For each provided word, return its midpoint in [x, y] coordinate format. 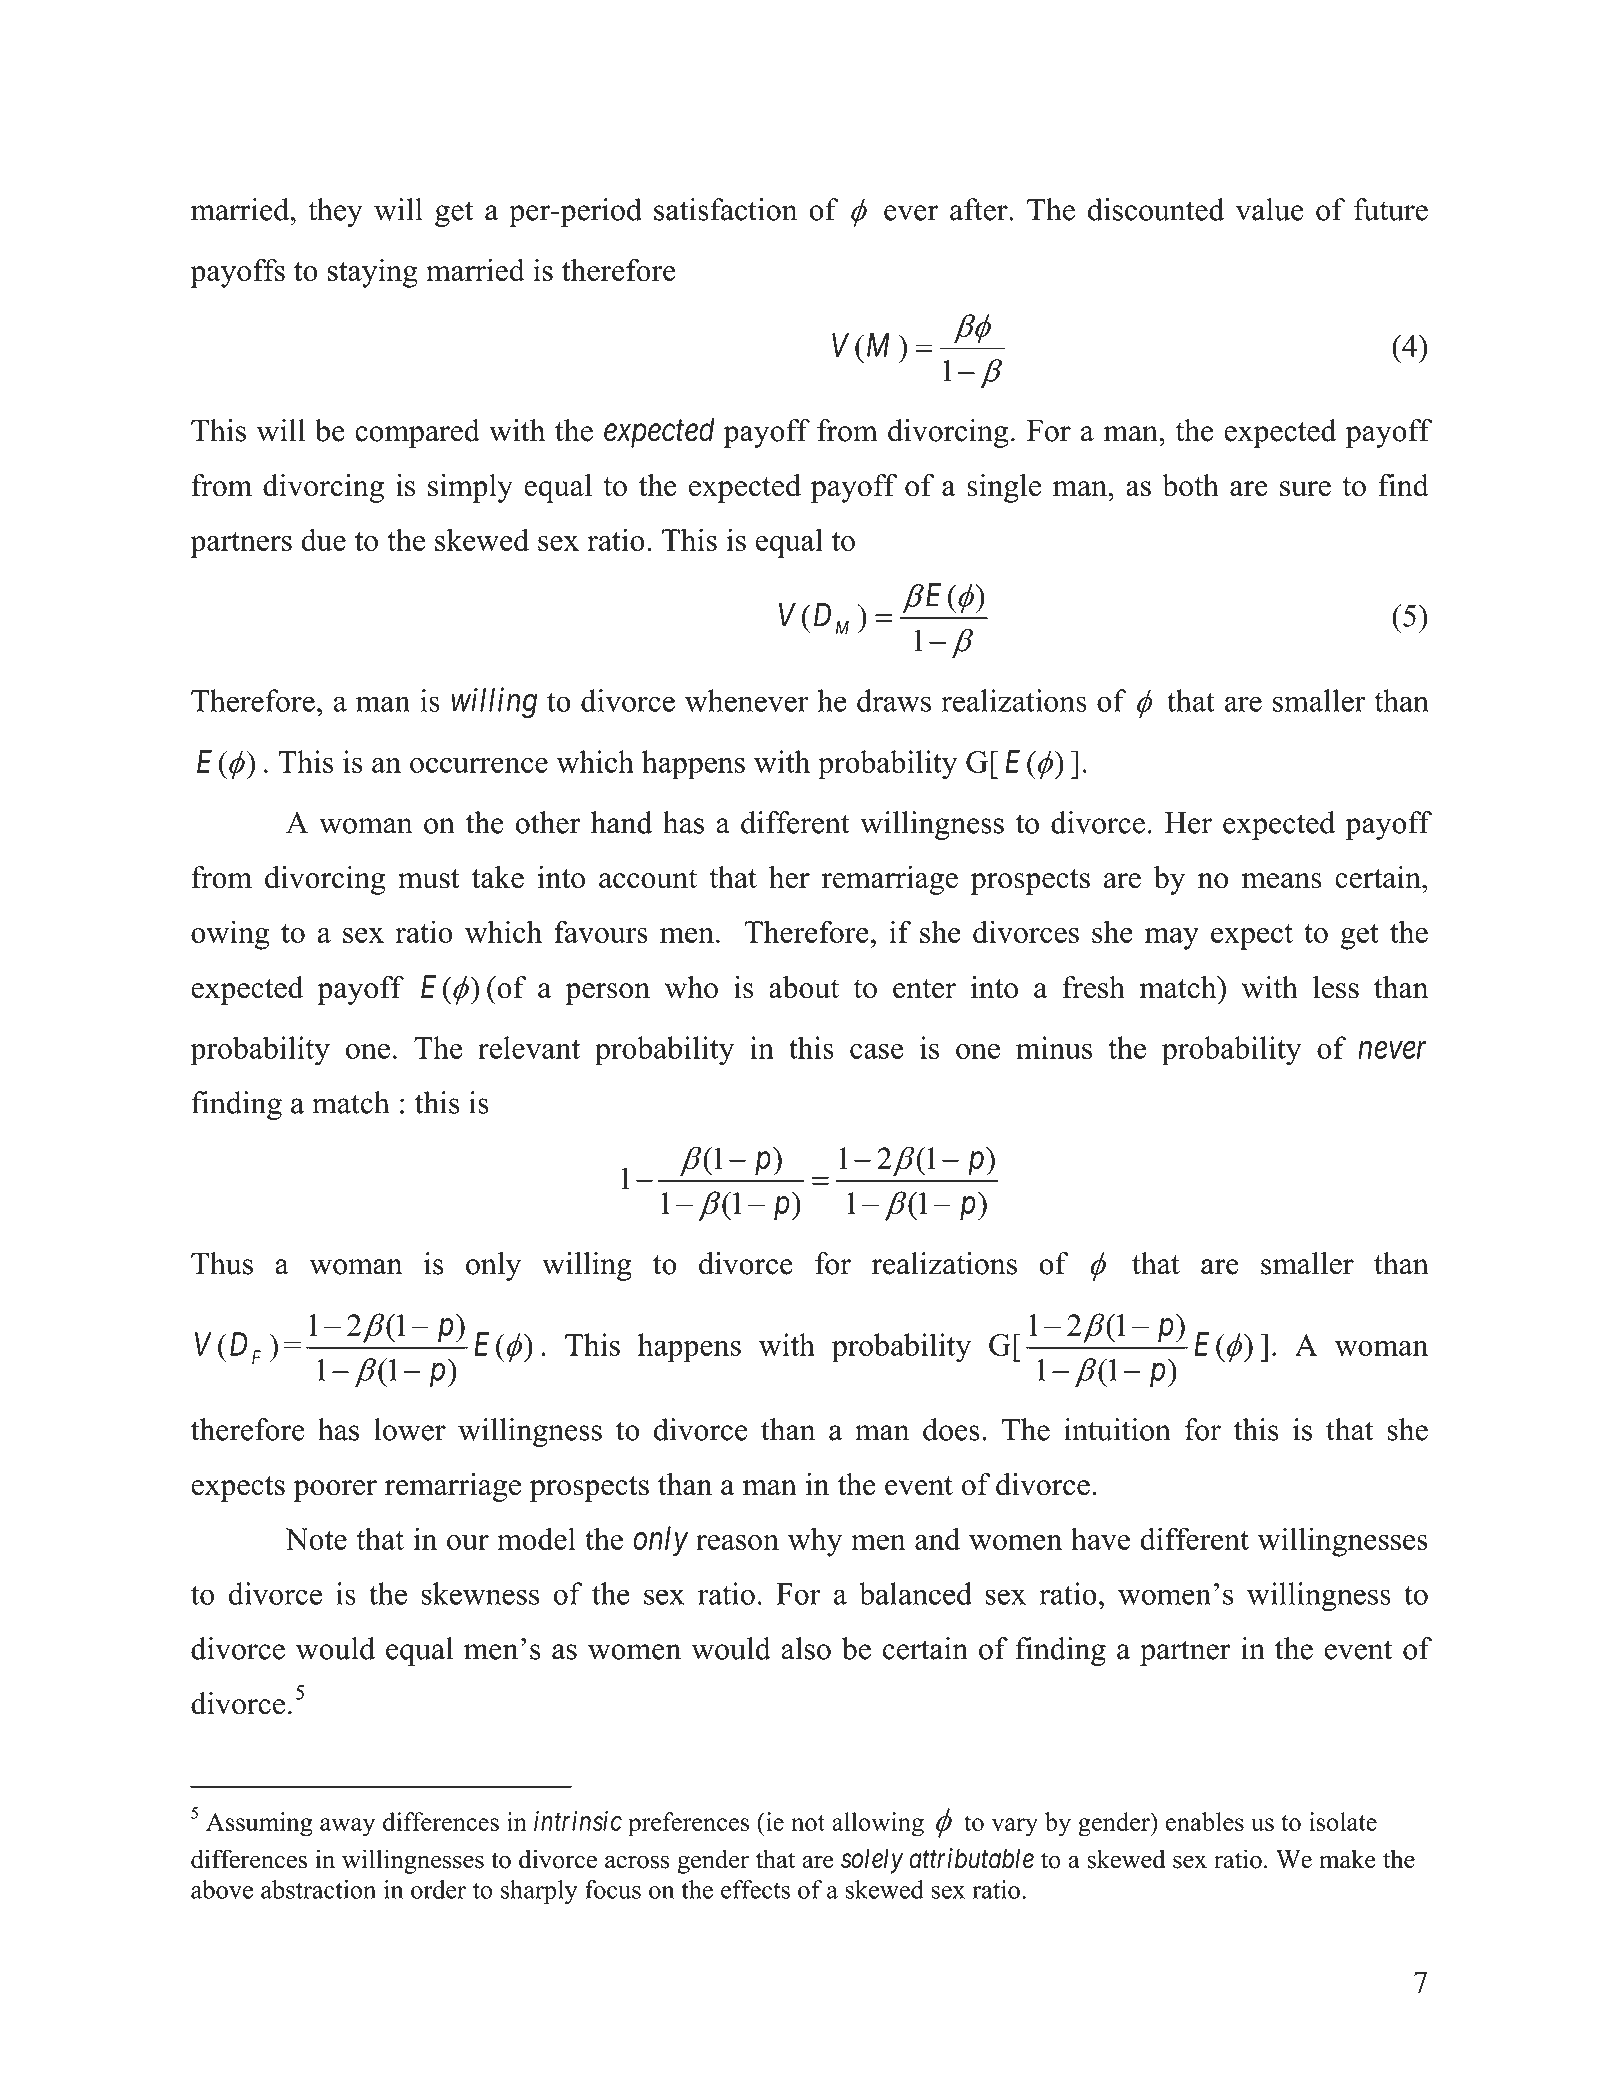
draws [894, 700]
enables [1205, 1821]
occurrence [479, 765]
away [347, 1827]
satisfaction [725, 209]
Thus [222, 1263]
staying [372, 273]
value [1270, 209]
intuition [1117, 1429]
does [951, 1429]
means [1282, 881]
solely [872, 1861]
